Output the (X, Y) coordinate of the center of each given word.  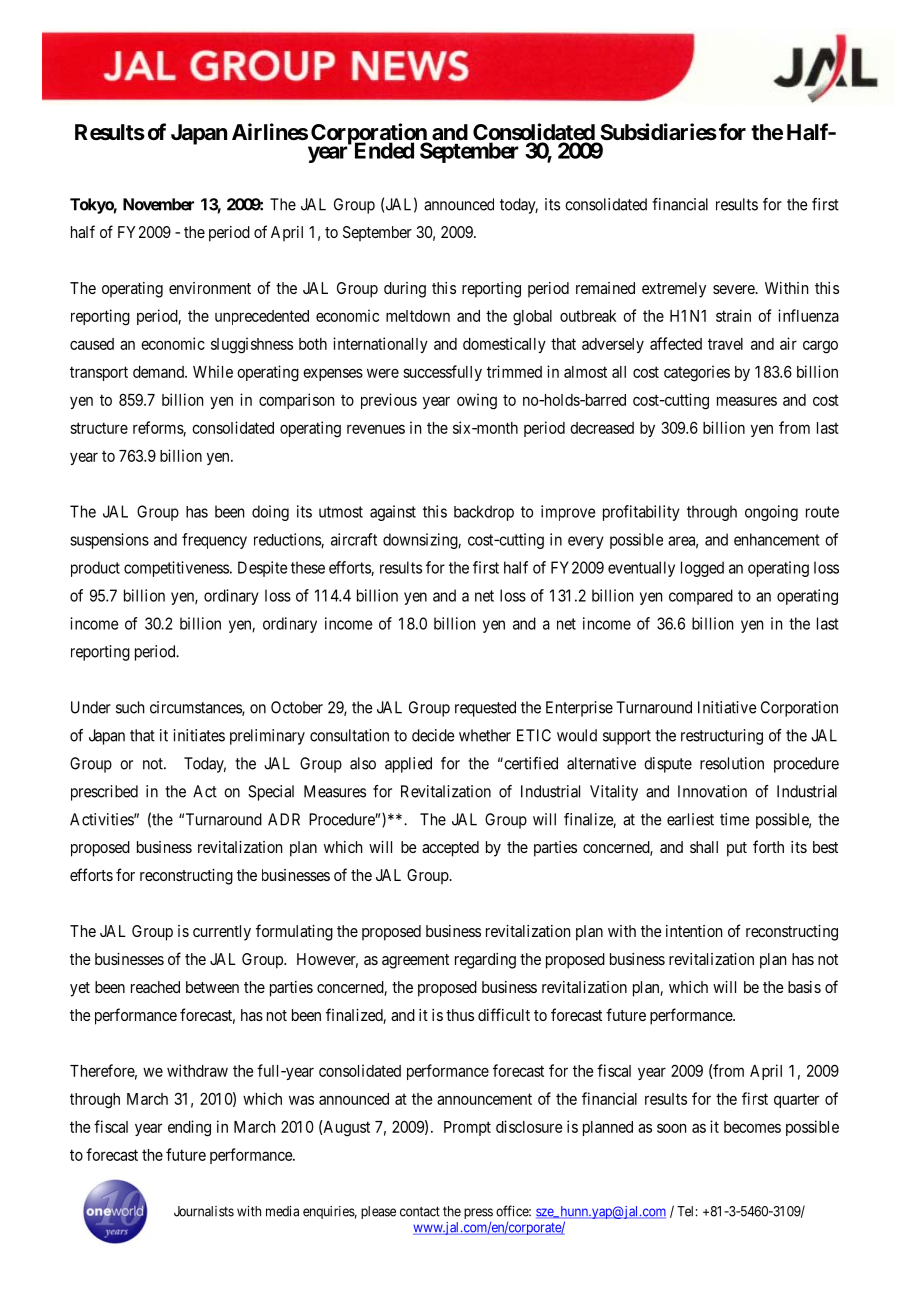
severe (734, 289)
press (478, 1213)
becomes (752, 1127)
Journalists (204, 1211)
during (405, 290)
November (158, 204)
